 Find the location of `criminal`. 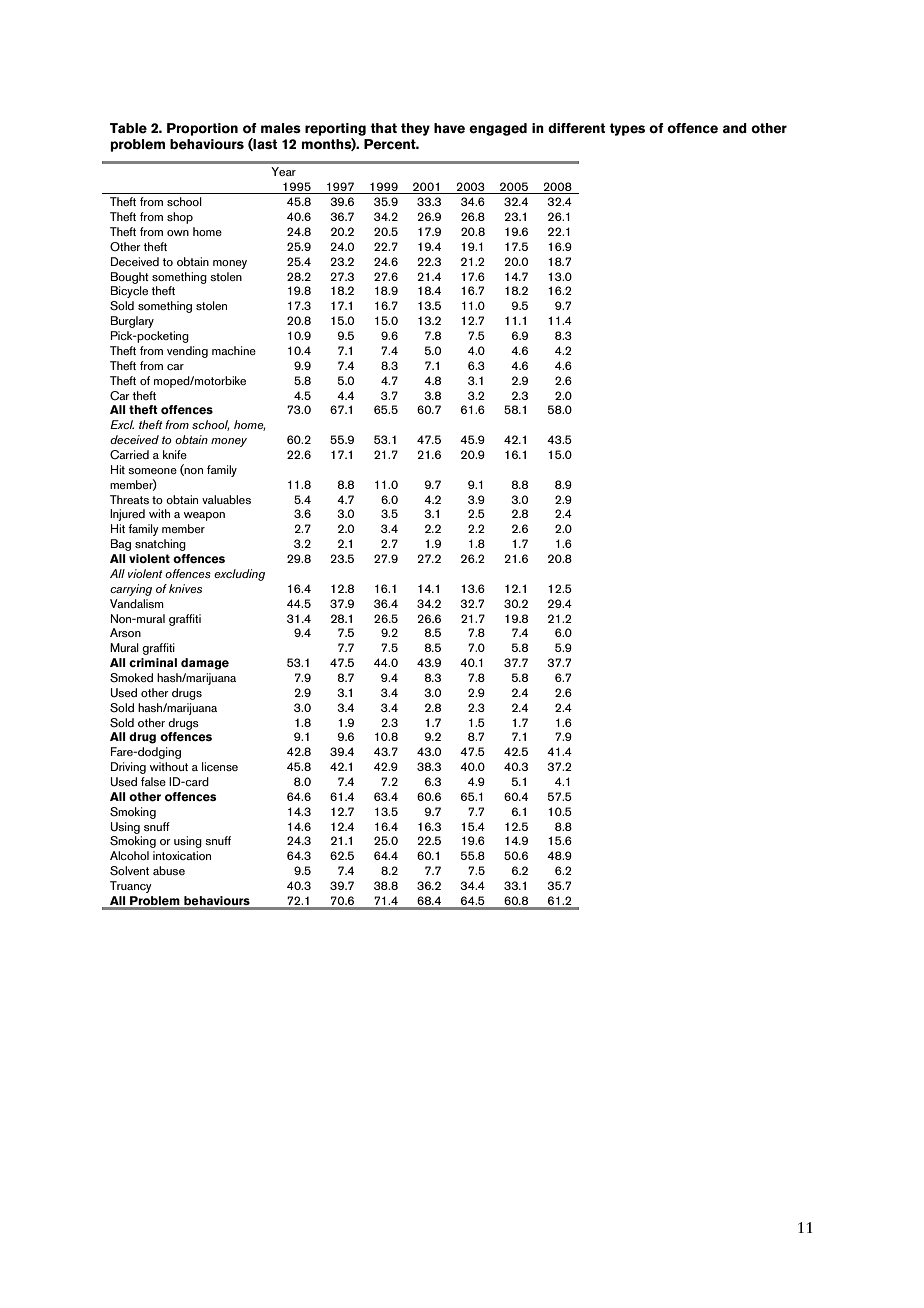

criminal is located at coordinates (153, 662).
